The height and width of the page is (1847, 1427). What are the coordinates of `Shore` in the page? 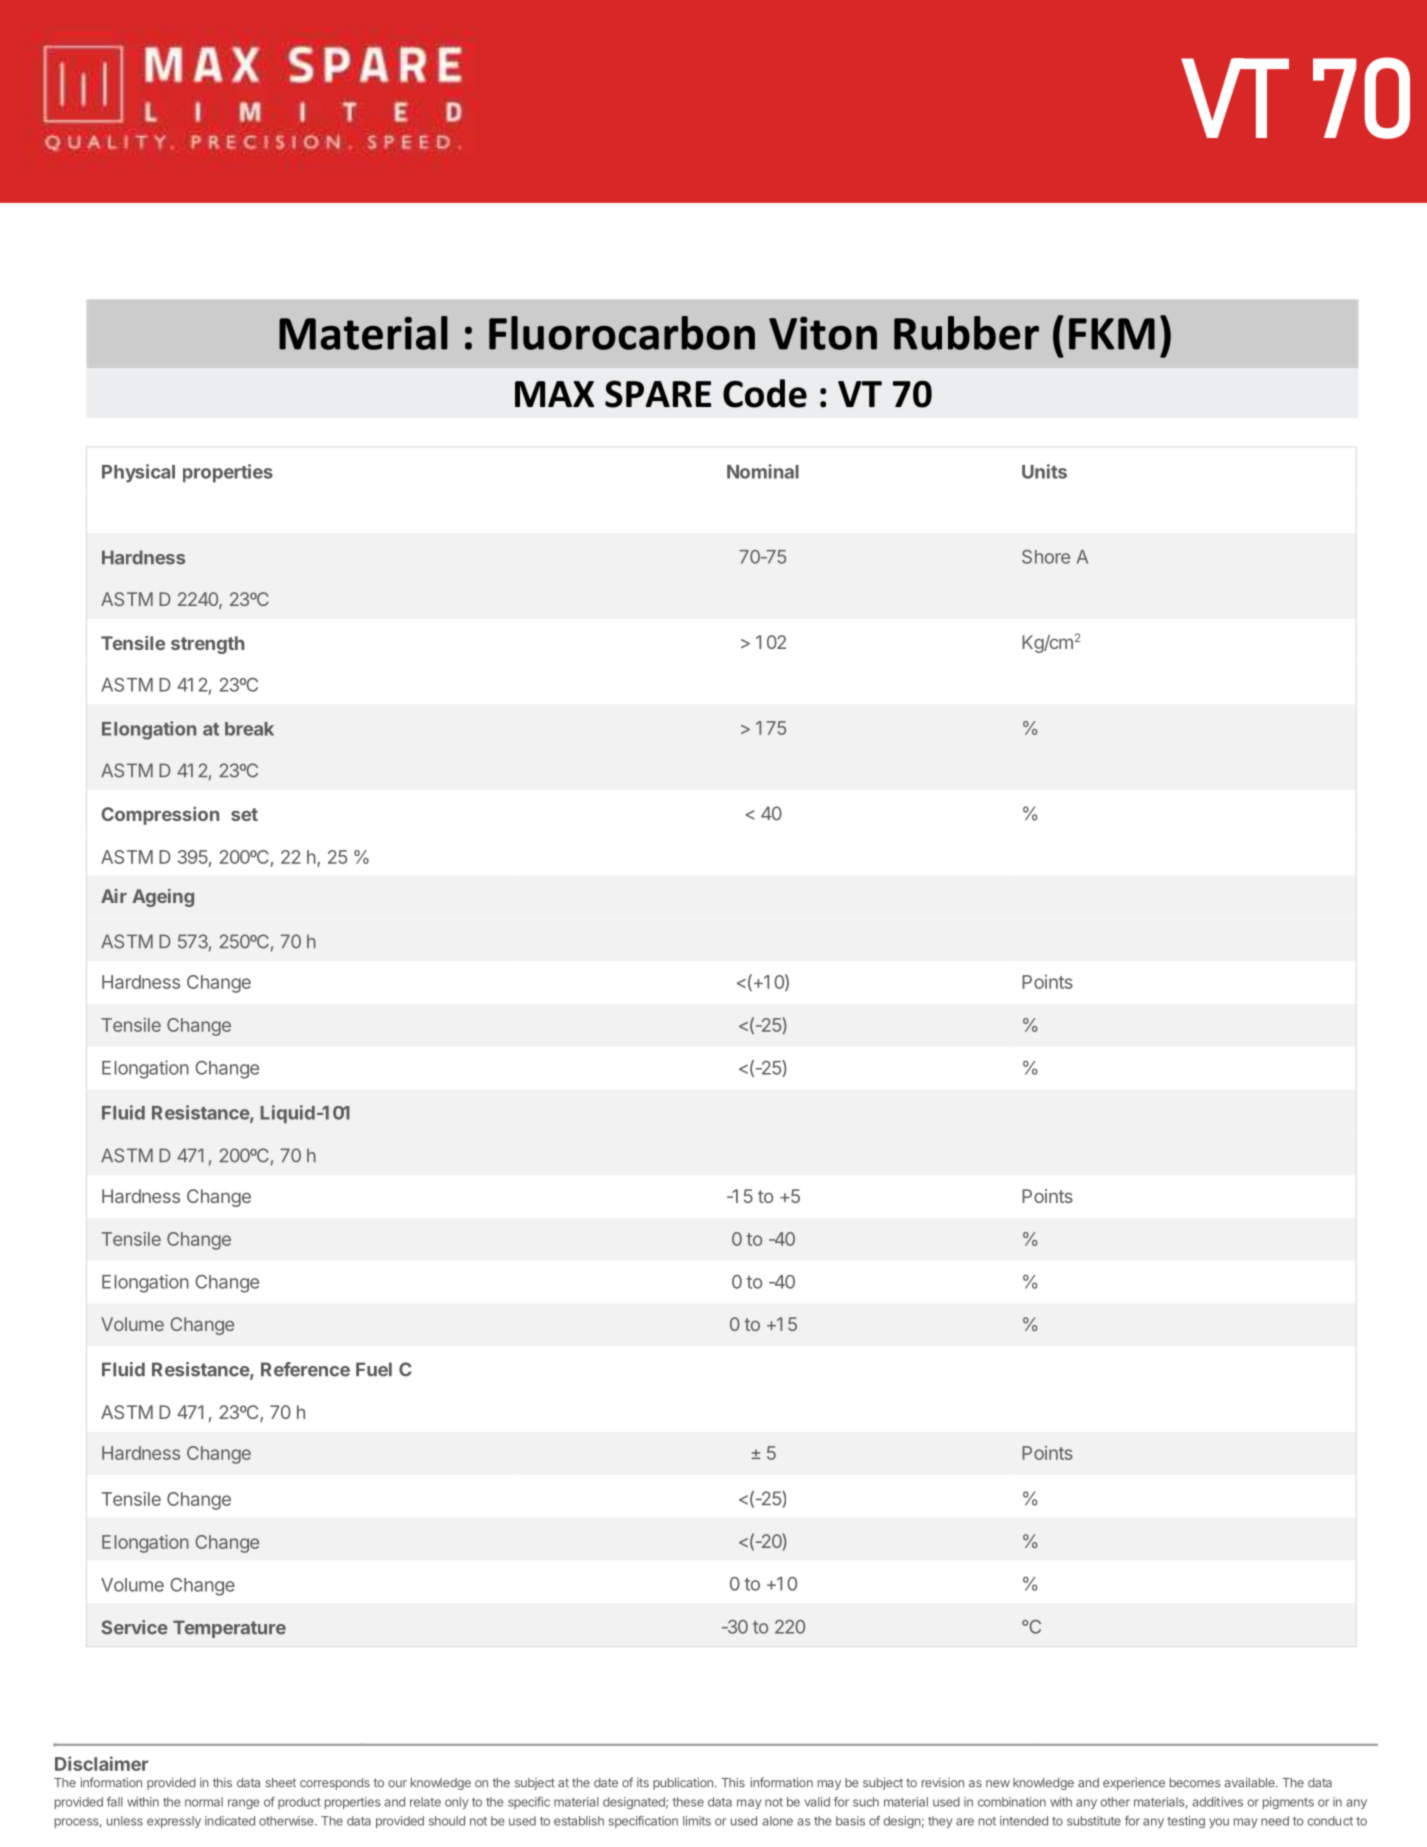 It's located at (1046, 557).
